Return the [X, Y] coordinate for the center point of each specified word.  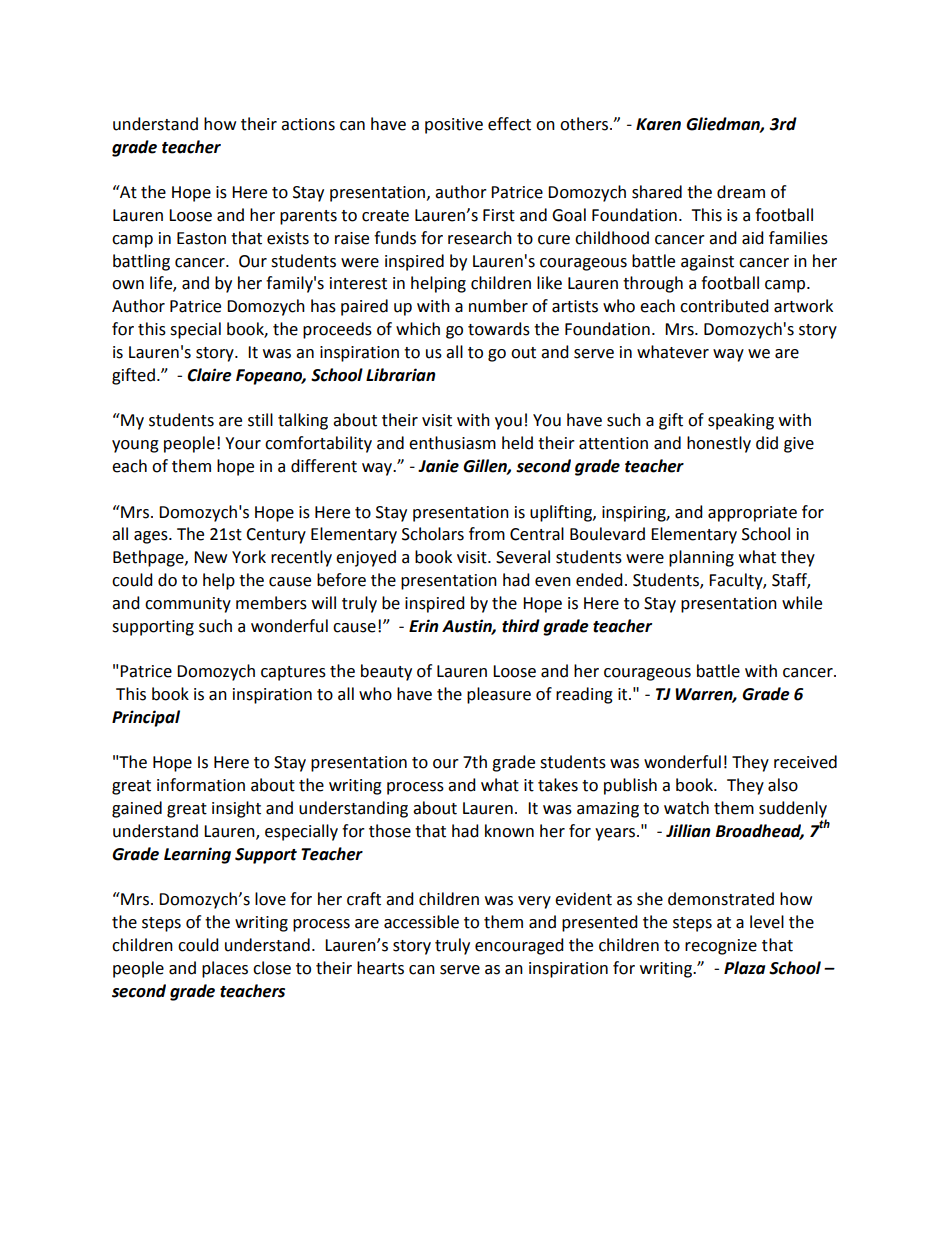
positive [454, 126]
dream [741, 192]
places [225, 969]
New [210, 557]
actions [308, 124]
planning [701, 558]
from [487, 534]
